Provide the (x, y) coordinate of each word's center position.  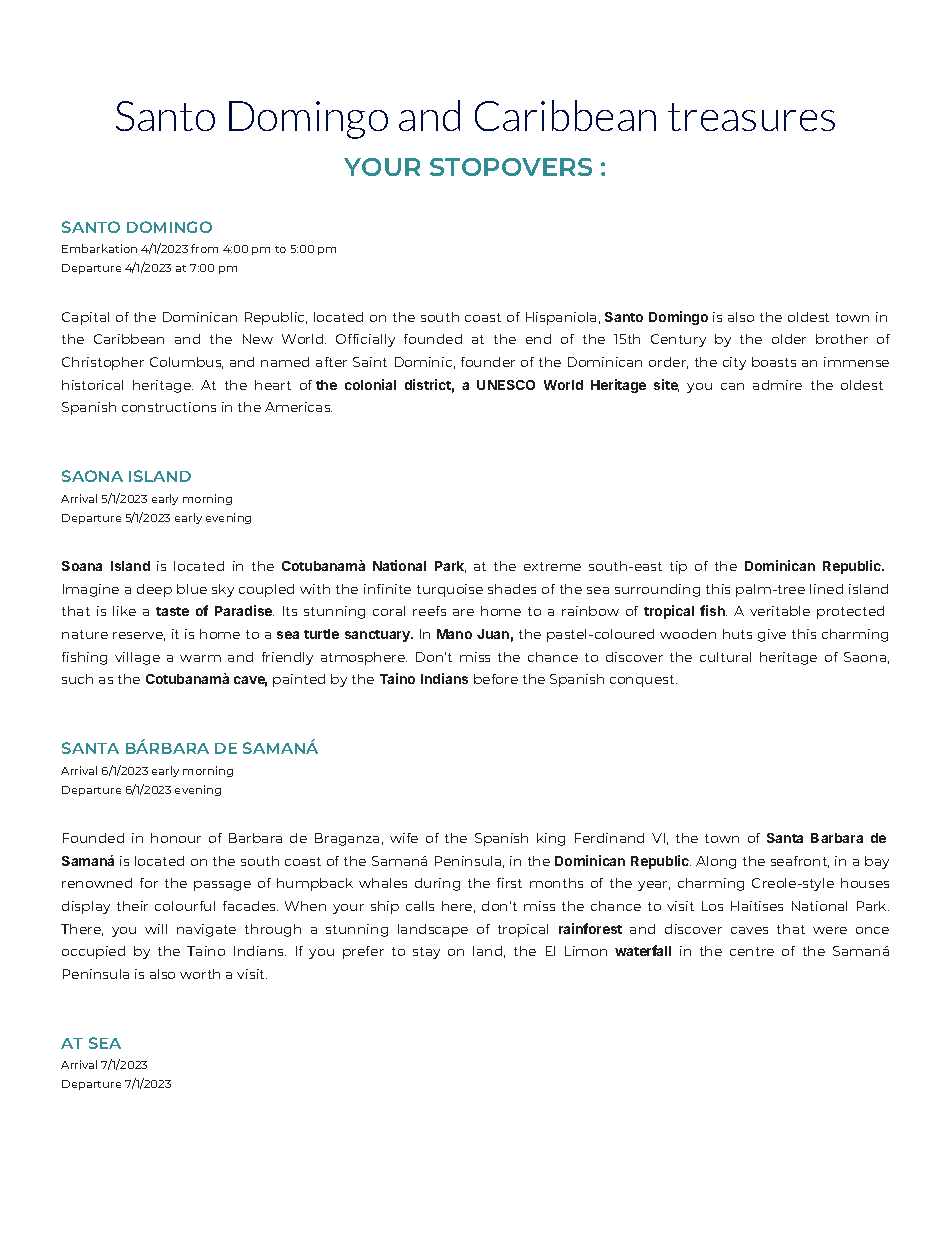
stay (426, 953)
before (496, 679)
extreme (552, 566)
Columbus (186, 363)
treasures (751, 117)
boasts (774, 362)
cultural (725, 657)
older (789, 339)
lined (826, 589)
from (204, 248)
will (156, 929)
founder (488, 362)
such (77, 679)
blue (192, 589)
